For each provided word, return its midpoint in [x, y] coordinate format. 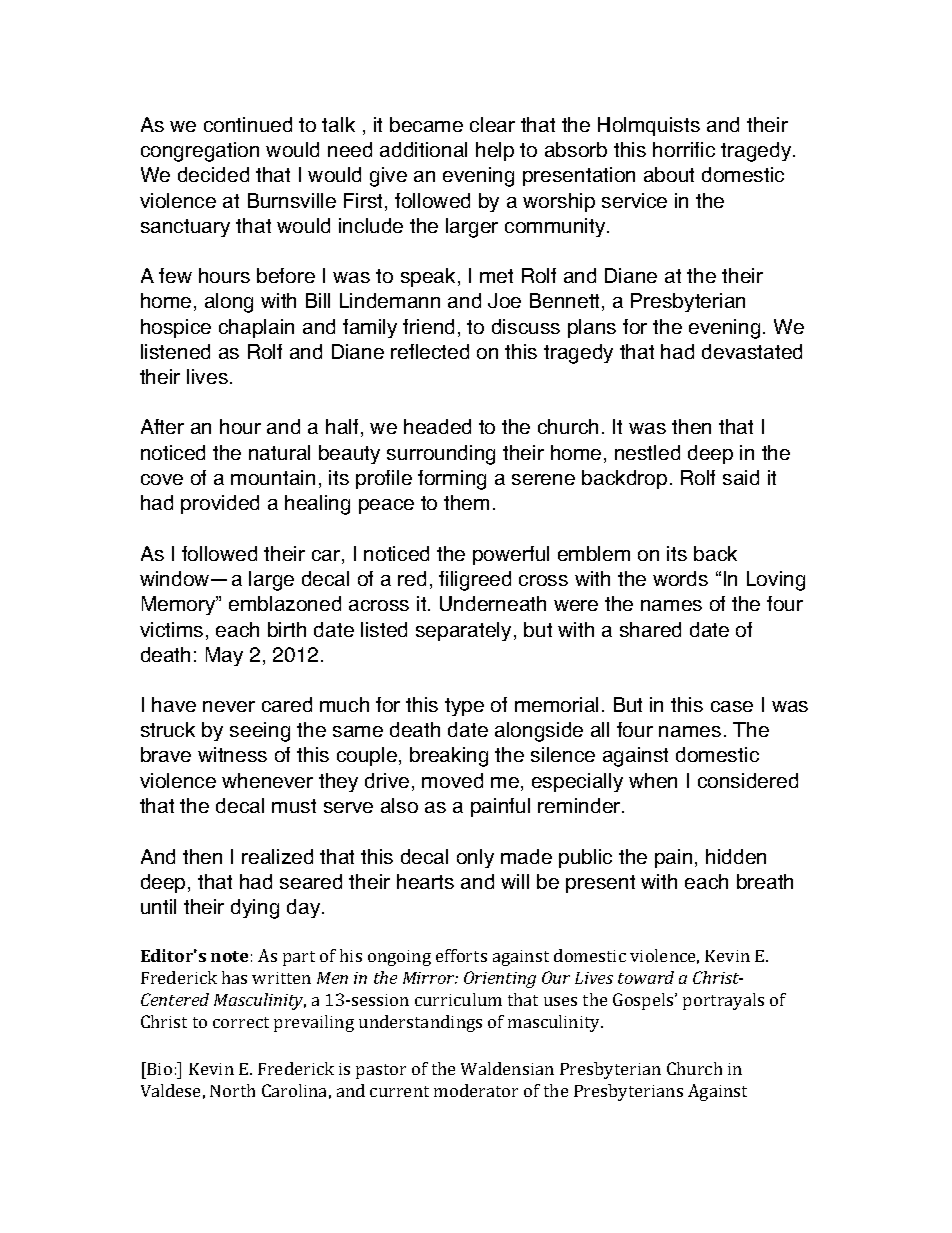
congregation [200, 152]
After [162, 426]
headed [437, 426]
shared [650, 629]
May [224, 656]
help [495, 151]
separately [463, 631]
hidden [736, 856]
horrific [684, 149]
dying [255, 909]
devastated [752, 351]
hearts [425, 881]
